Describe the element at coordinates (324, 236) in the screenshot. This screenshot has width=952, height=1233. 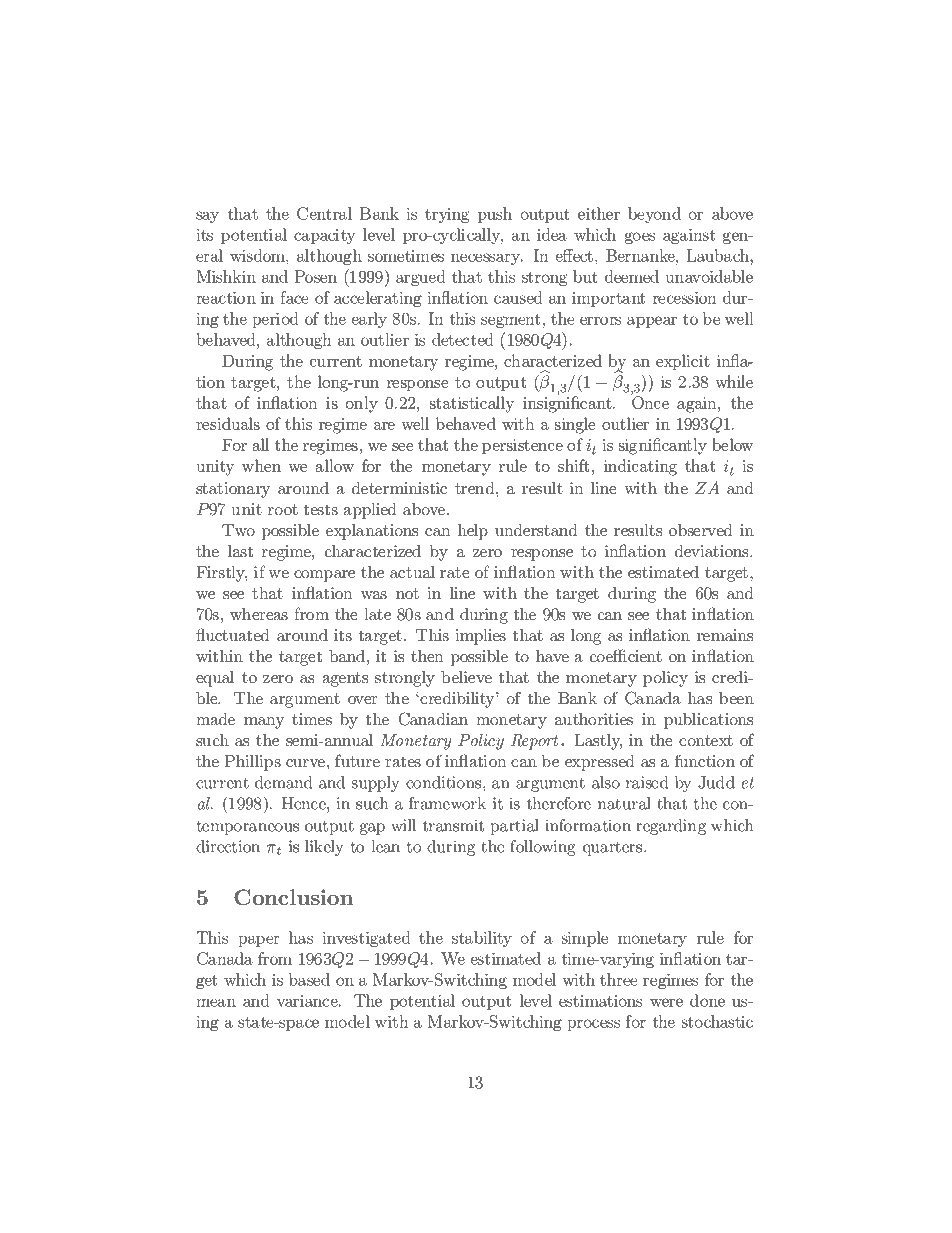
I see `capacity` at that location.
